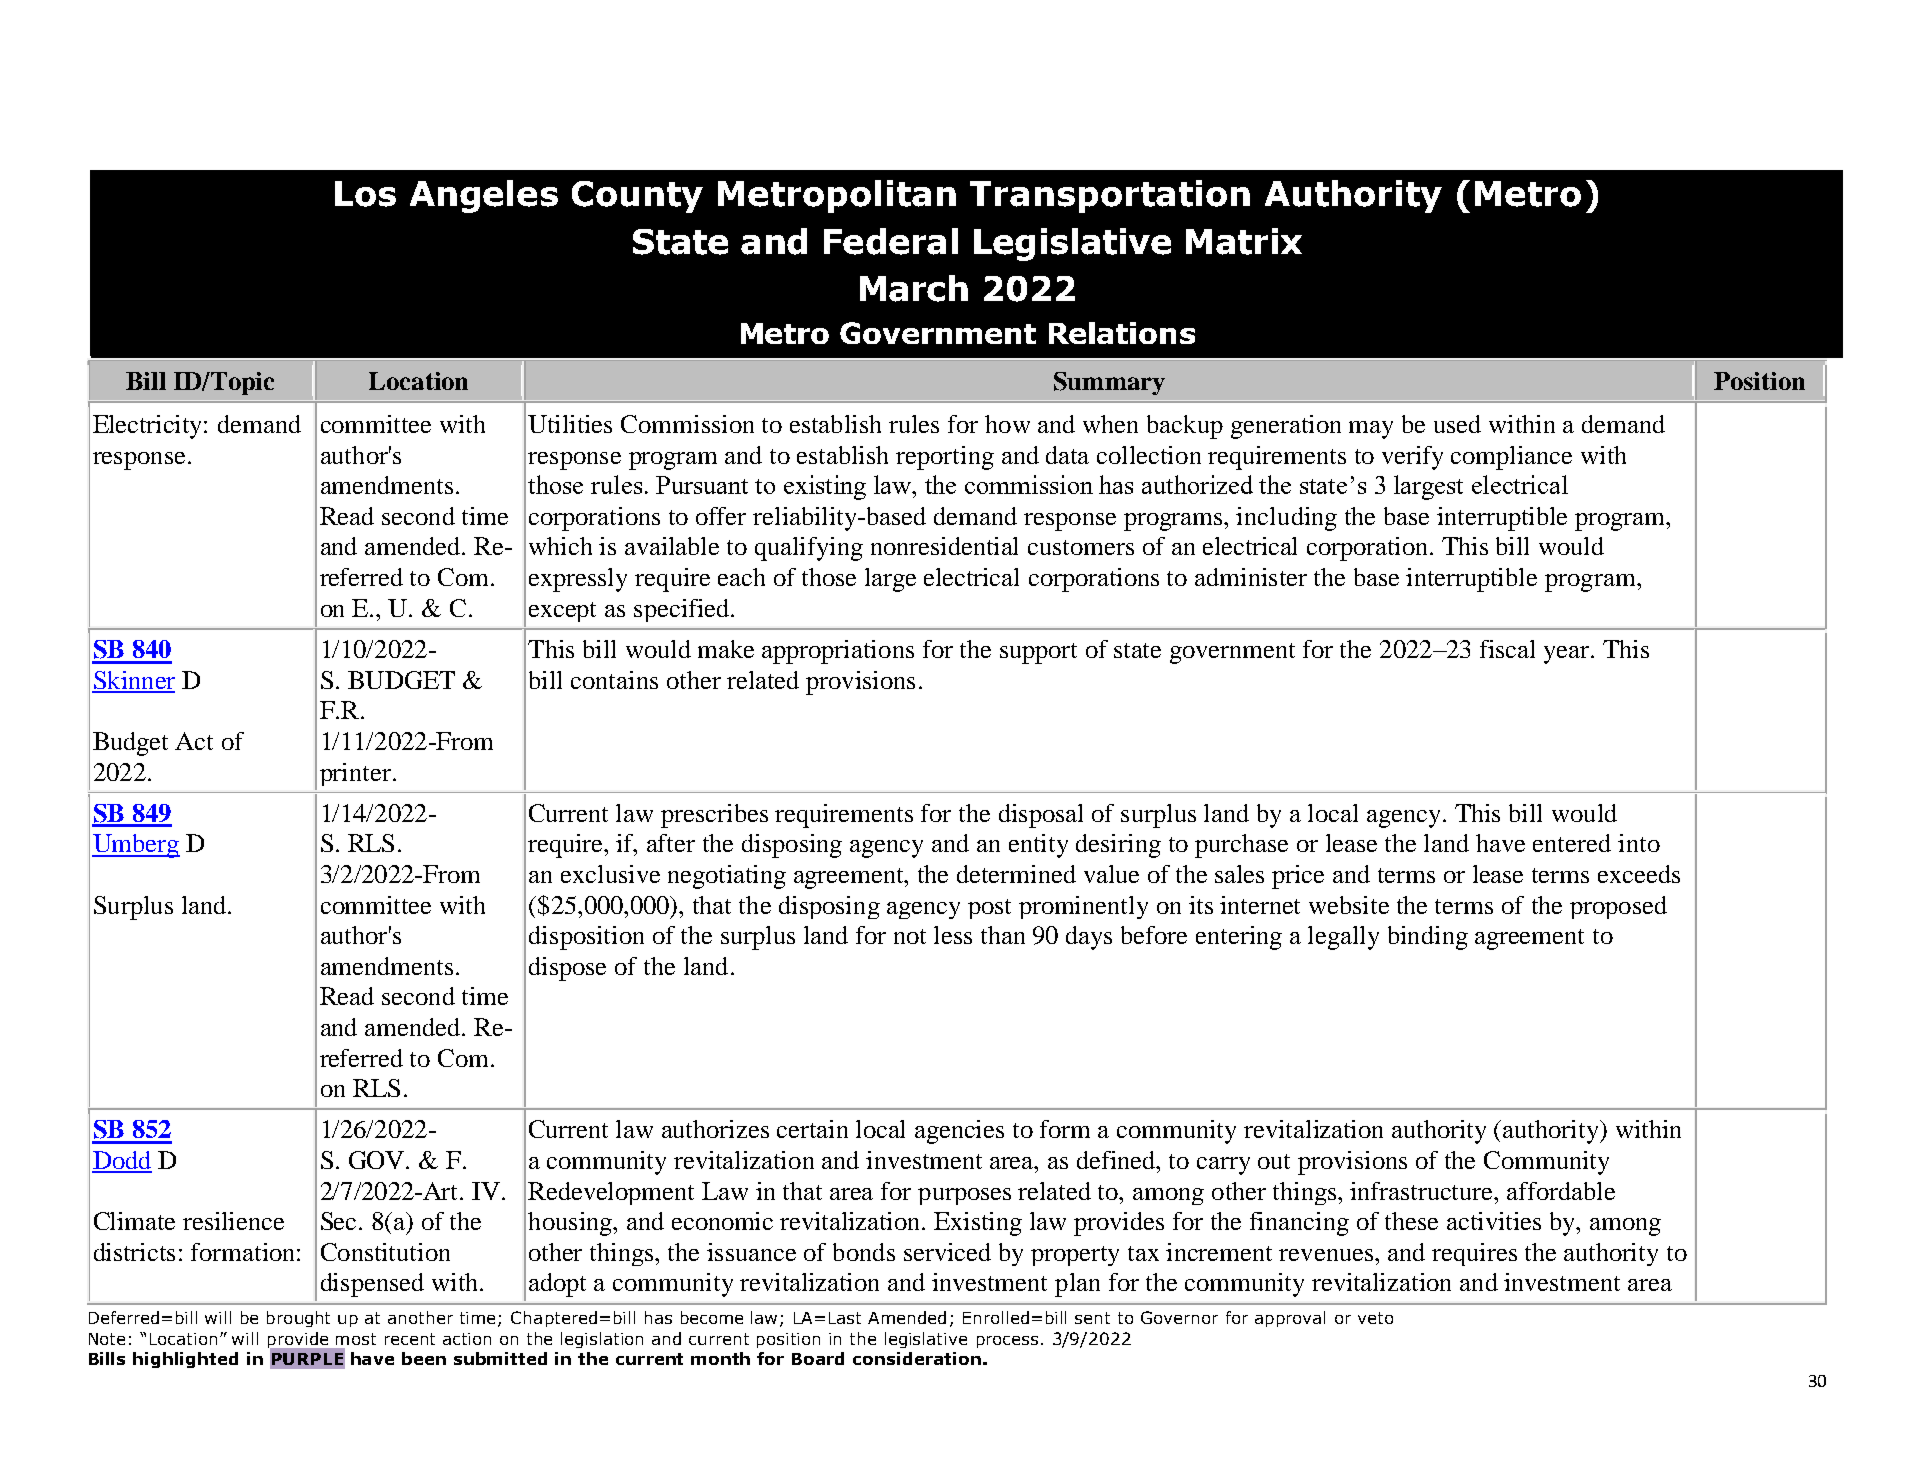  What do you see at coordinates (891, 241) in the page?
I see `Federal` at bounding box center [891, 241].
